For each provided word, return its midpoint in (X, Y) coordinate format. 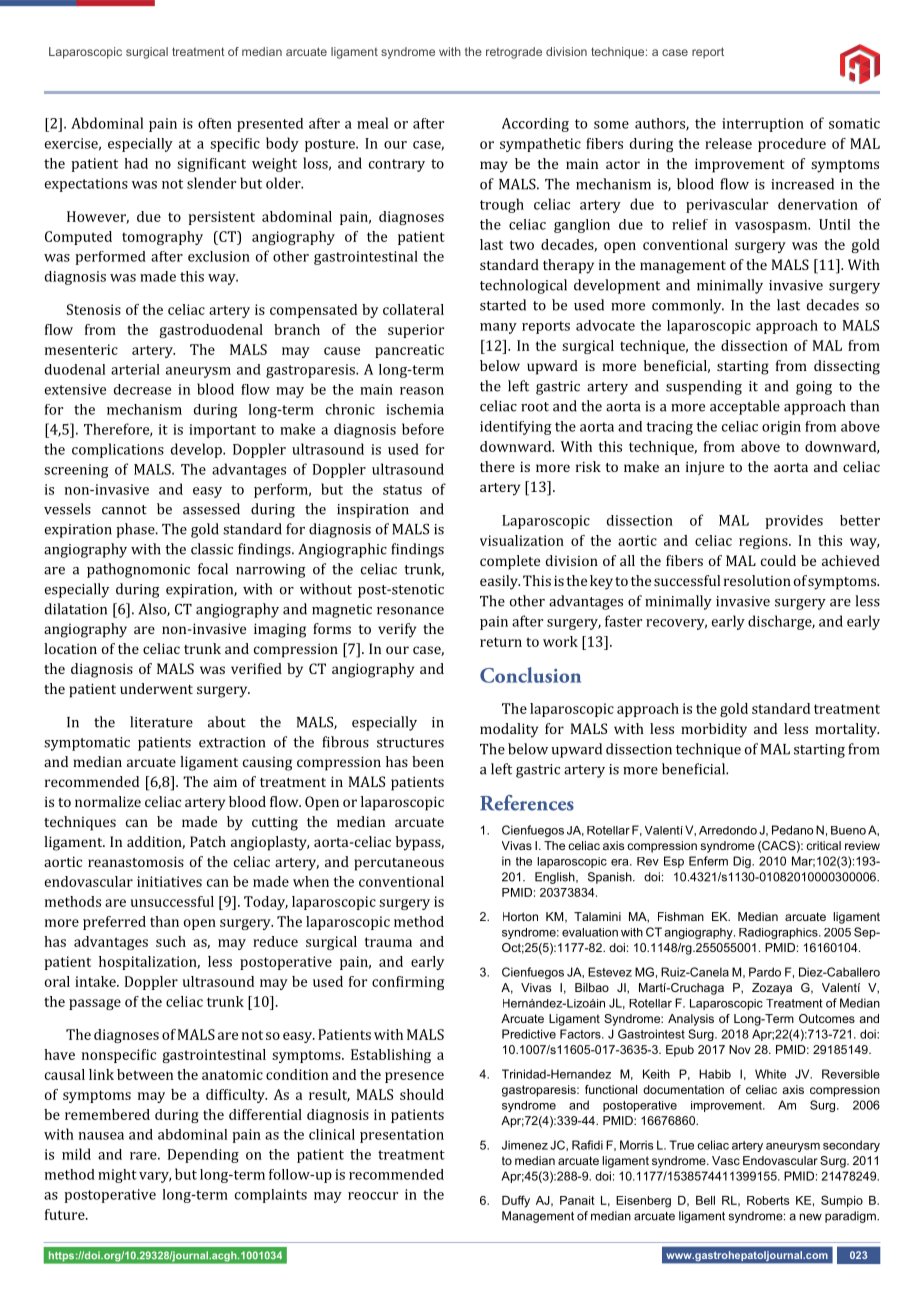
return (501, 642)
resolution (757, 580)
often (215, 123)
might (117, 1176)
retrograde (514, 53)
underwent (156, 688)
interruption (763, 125)
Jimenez (525, 1145)
